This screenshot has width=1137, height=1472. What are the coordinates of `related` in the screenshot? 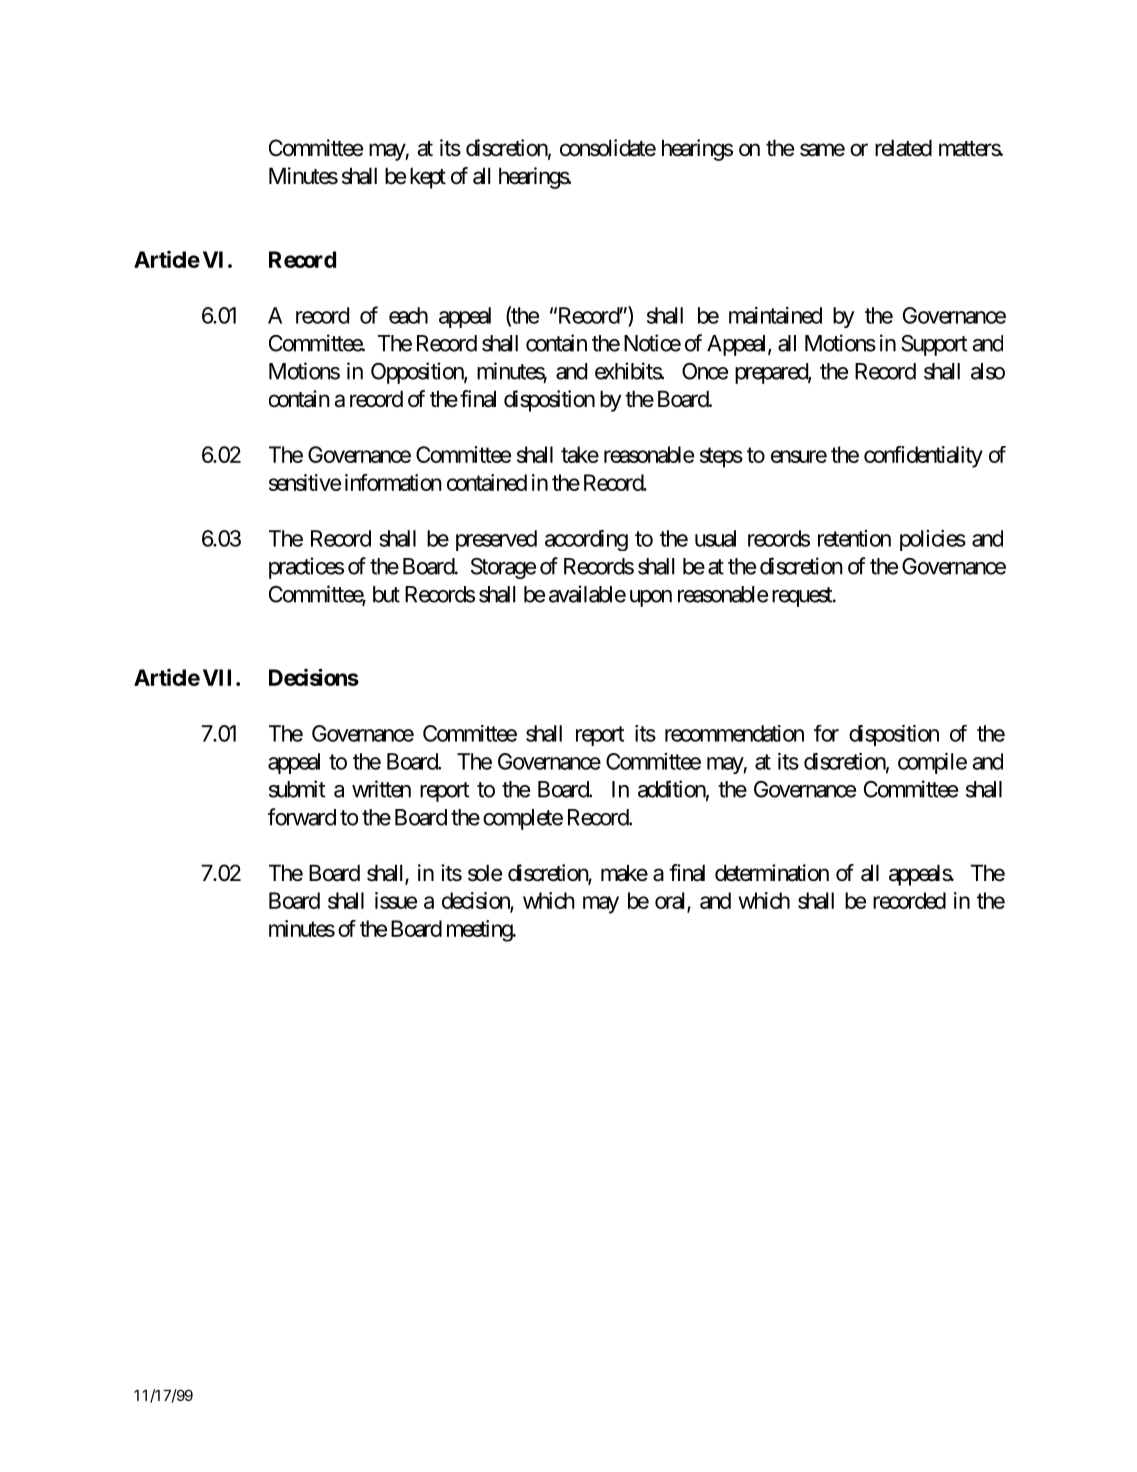 It's located at (903, 148).
